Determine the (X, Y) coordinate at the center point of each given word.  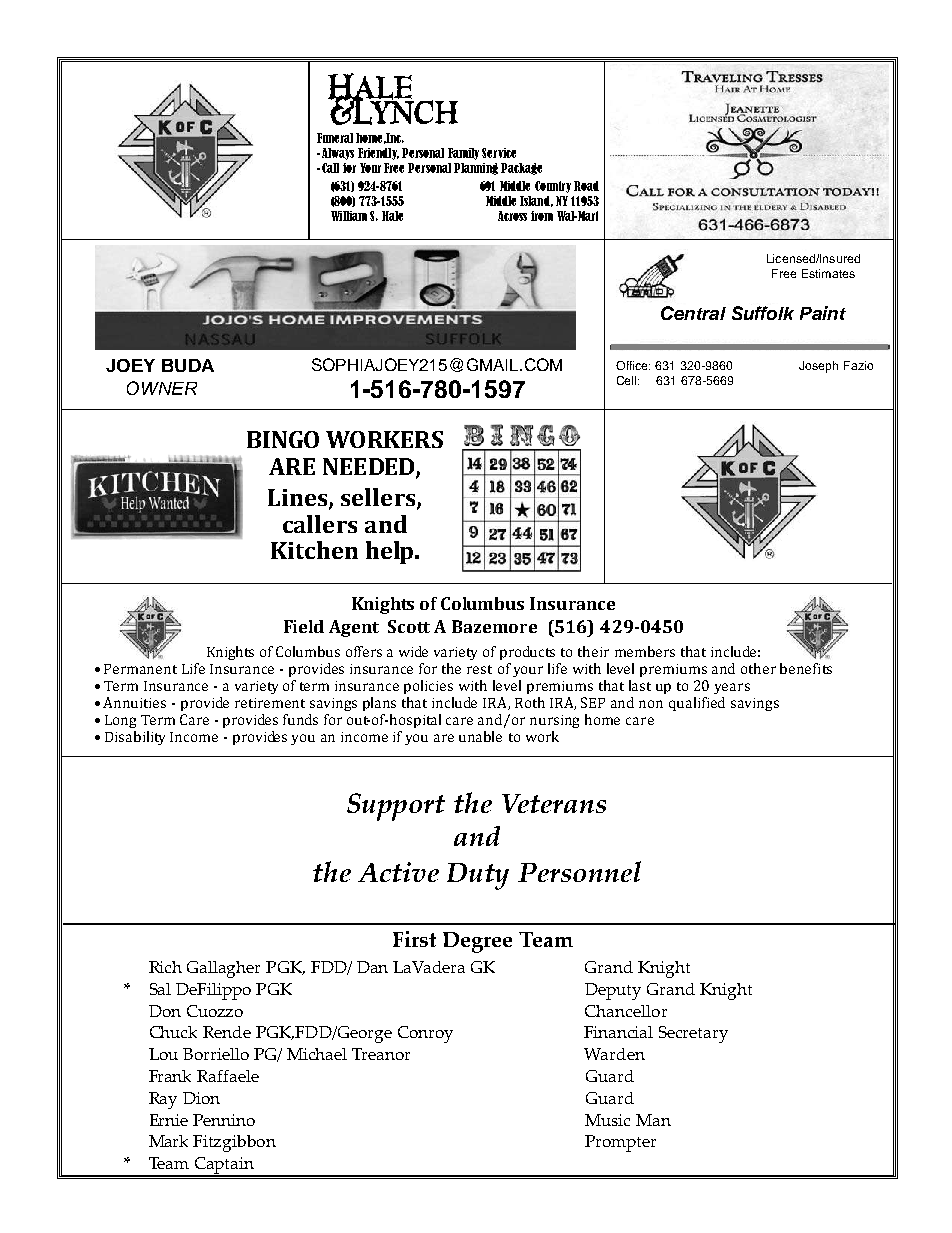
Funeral (335, 138)
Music (607, 1120)
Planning (476, 169)
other (758, 668)
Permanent (140, 669)
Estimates (828, 273)
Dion (201, 1098)
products (527, 653)
